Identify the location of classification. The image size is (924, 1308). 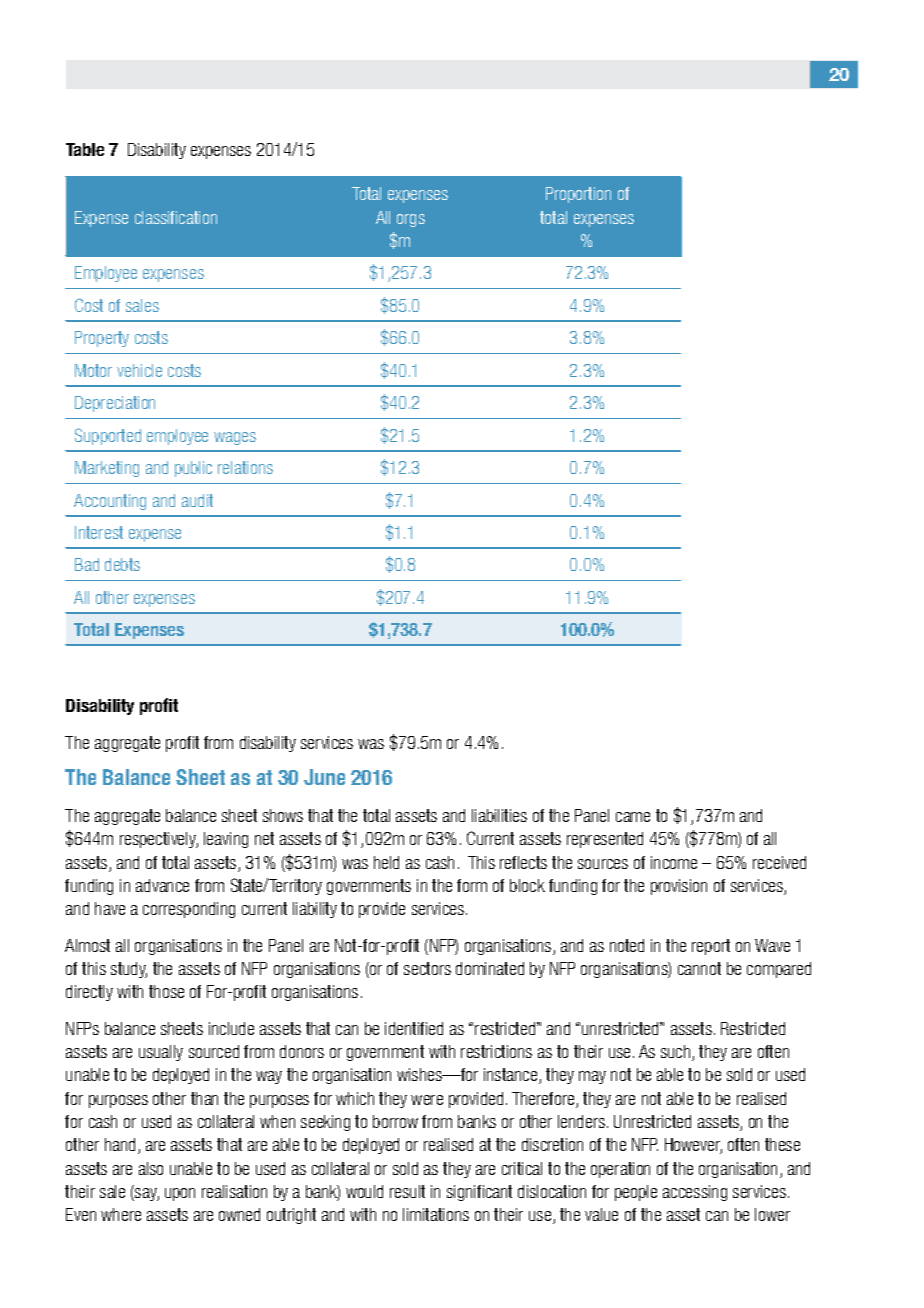
(176, 217).
